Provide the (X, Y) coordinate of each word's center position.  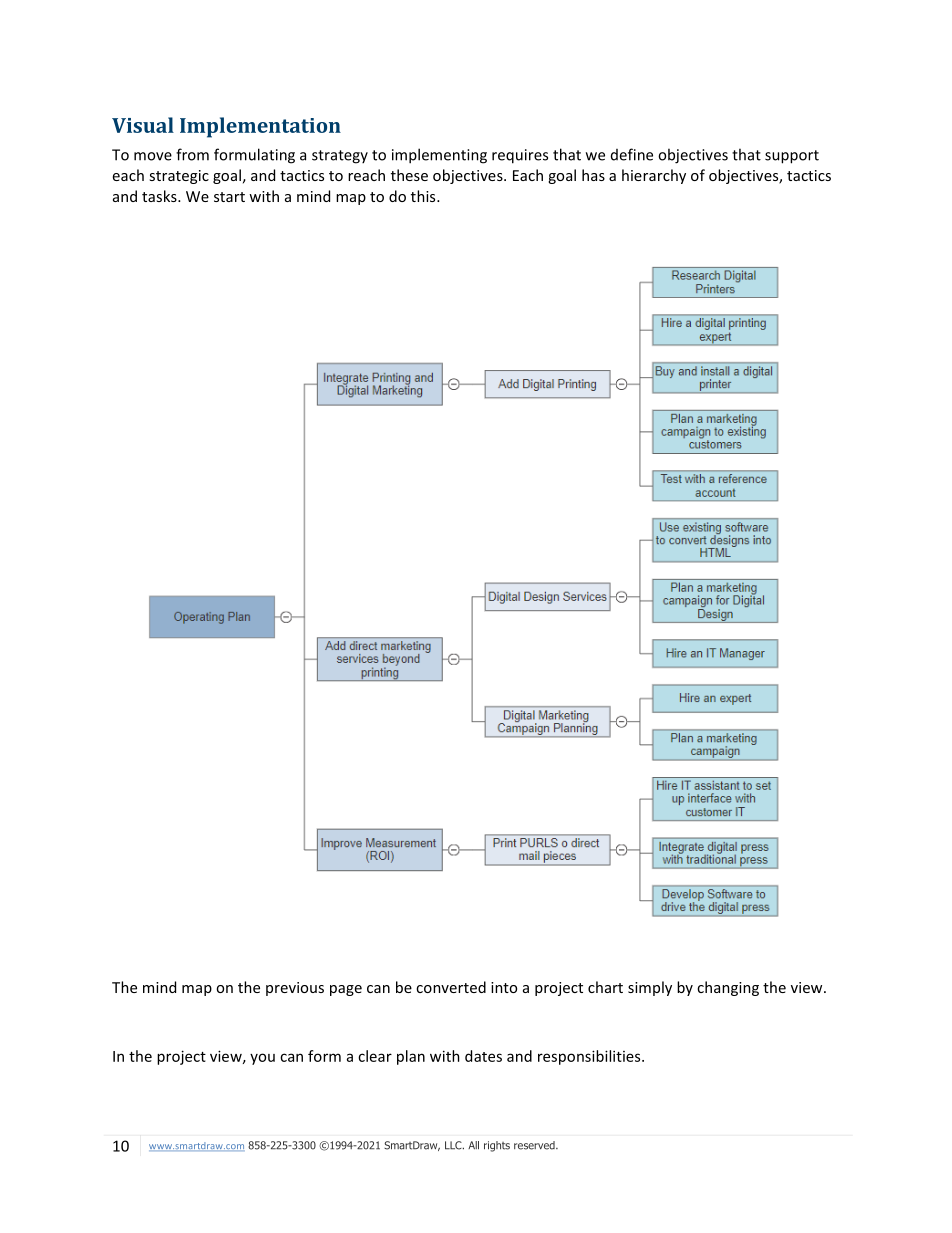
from (192, 154)
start (229, 197)
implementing (439, 156)
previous (295, 989)
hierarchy (654, 176)
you (262, 1059)
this (424, 196)
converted (451, 987)
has (593, 175)
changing (728, 988)
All (473, 1145)
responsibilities (590, 1057)
